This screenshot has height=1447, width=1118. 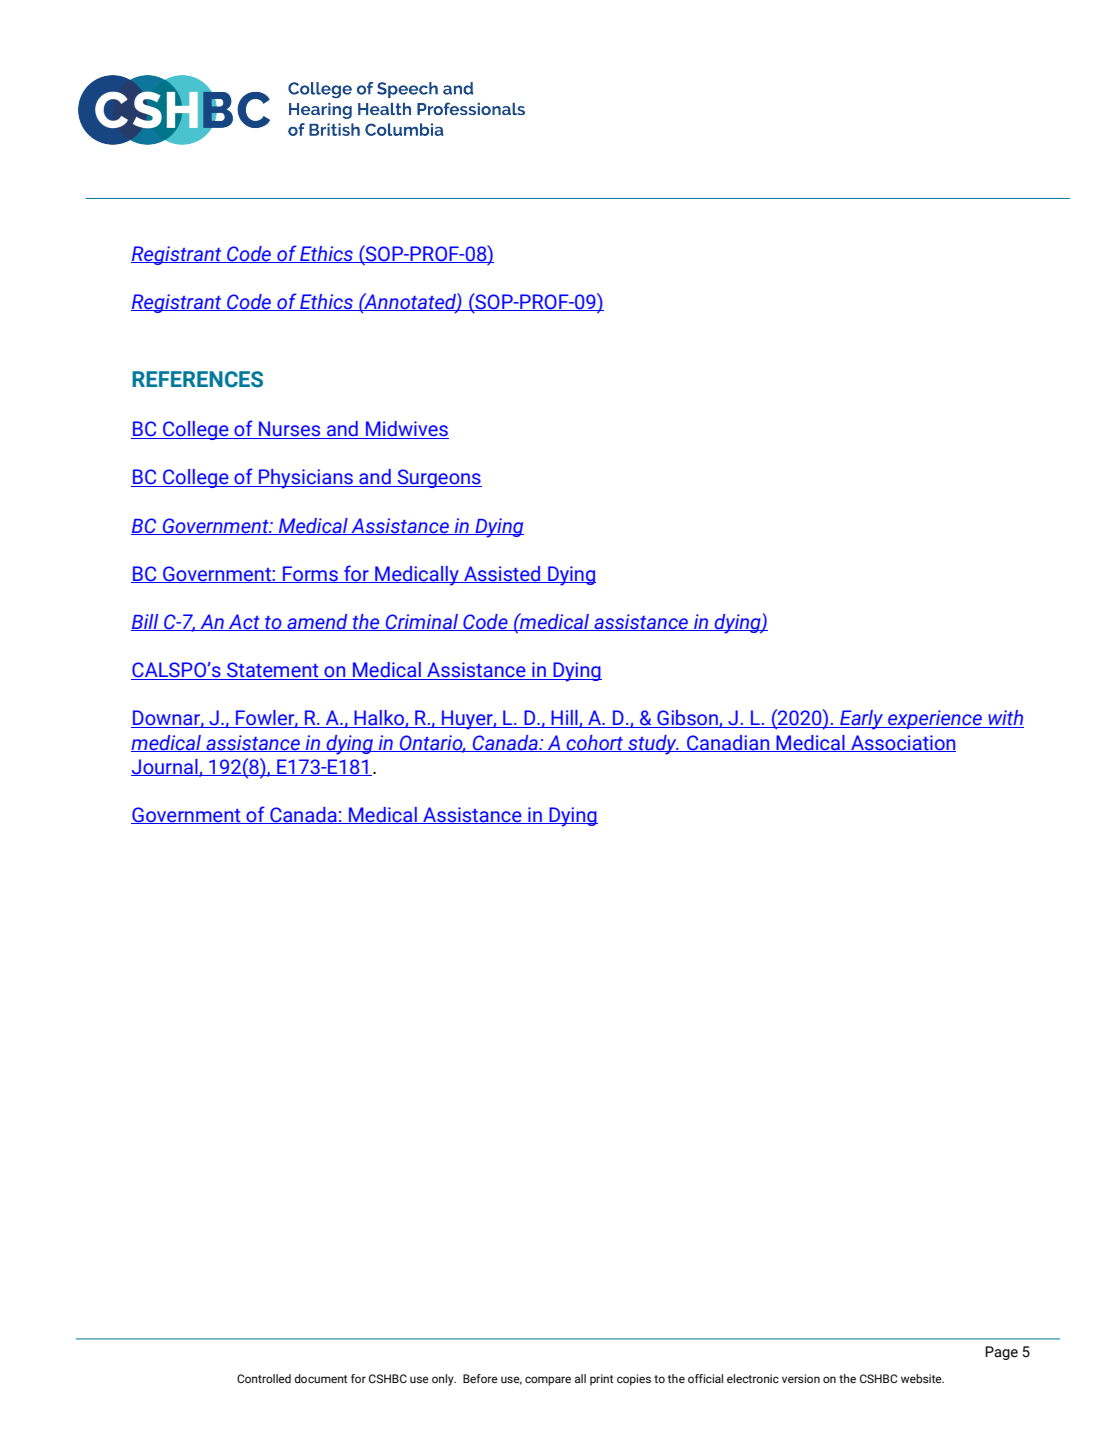 I want to click on cohort, so click(x=595, y=743).
